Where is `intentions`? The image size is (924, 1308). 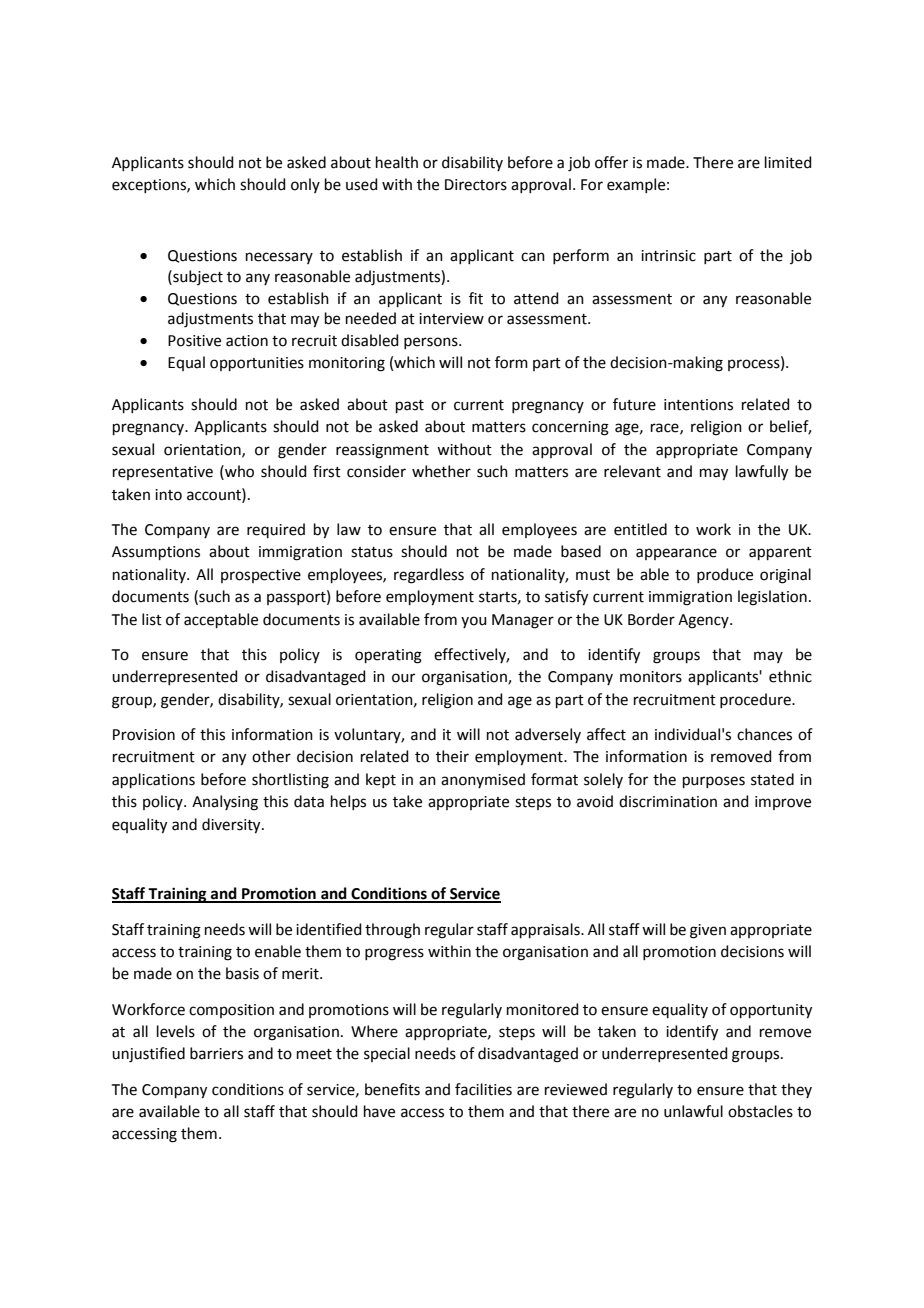
intentions is located at coordinates (698, 405).
